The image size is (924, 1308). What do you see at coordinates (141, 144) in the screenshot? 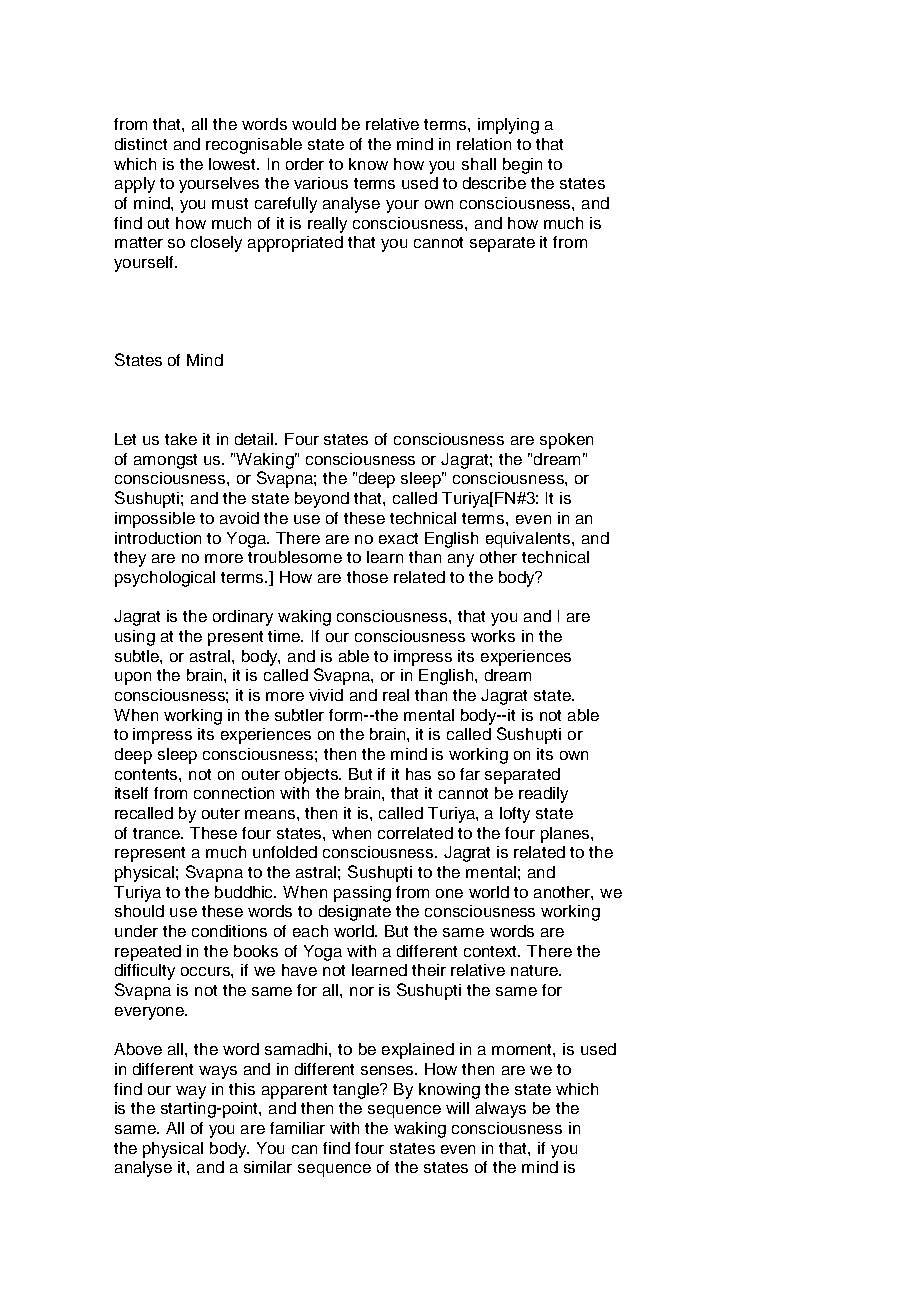
I see `distinct` at bounding box center [141, 144].
